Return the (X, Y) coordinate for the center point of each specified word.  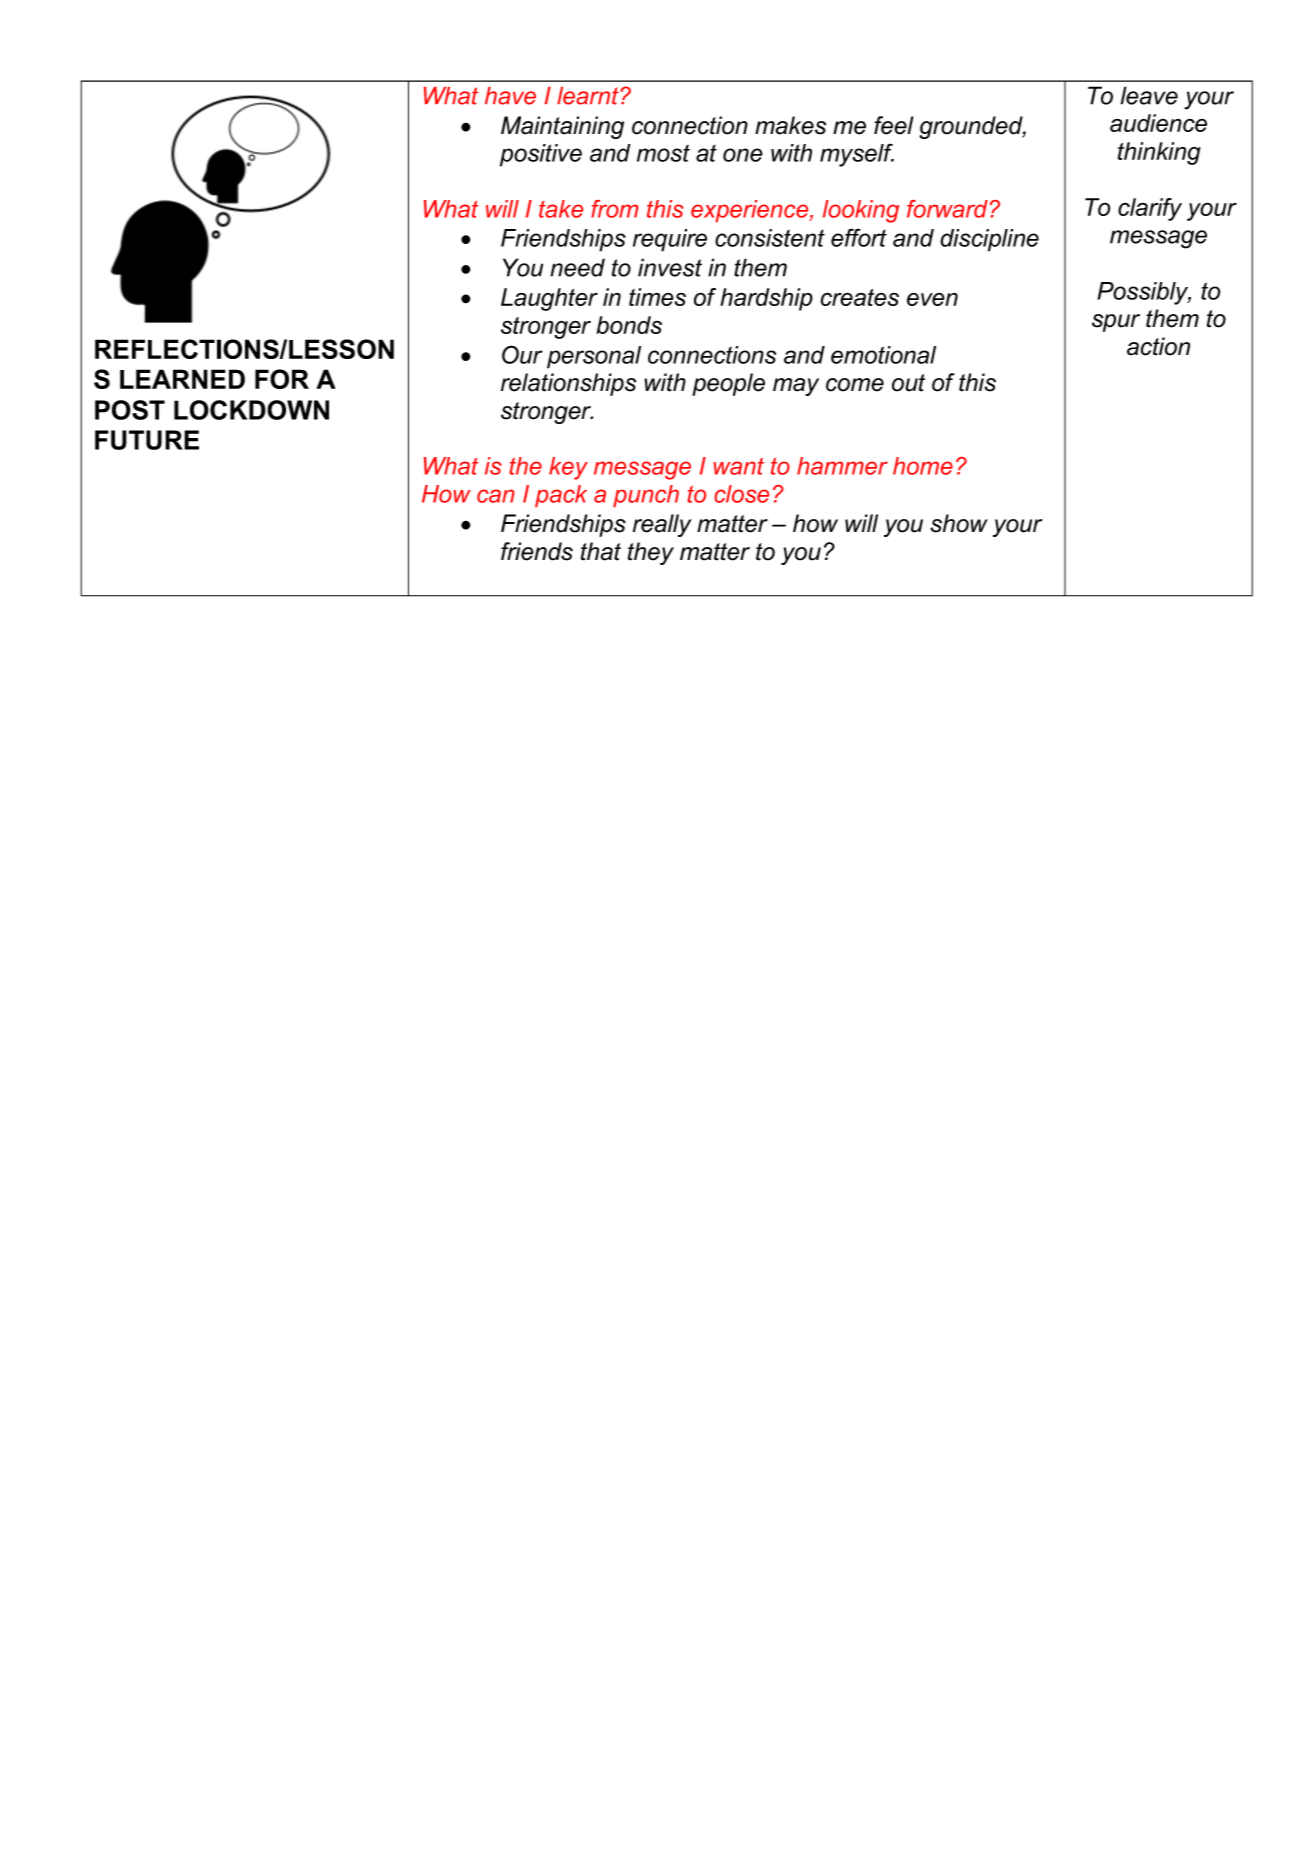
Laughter (549, 299)
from (614, 209)
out (908, 383)
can (495, 496)
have (510, 96)
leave (1149, 95)
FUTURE (147, 440)
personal (594, 357)
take (561, 209)
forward (947, 209)
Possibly (1144, 293)
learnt (589, 96)
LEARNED (182, 379)
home (923, 466)
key (568, 468)
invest (670, 267)
